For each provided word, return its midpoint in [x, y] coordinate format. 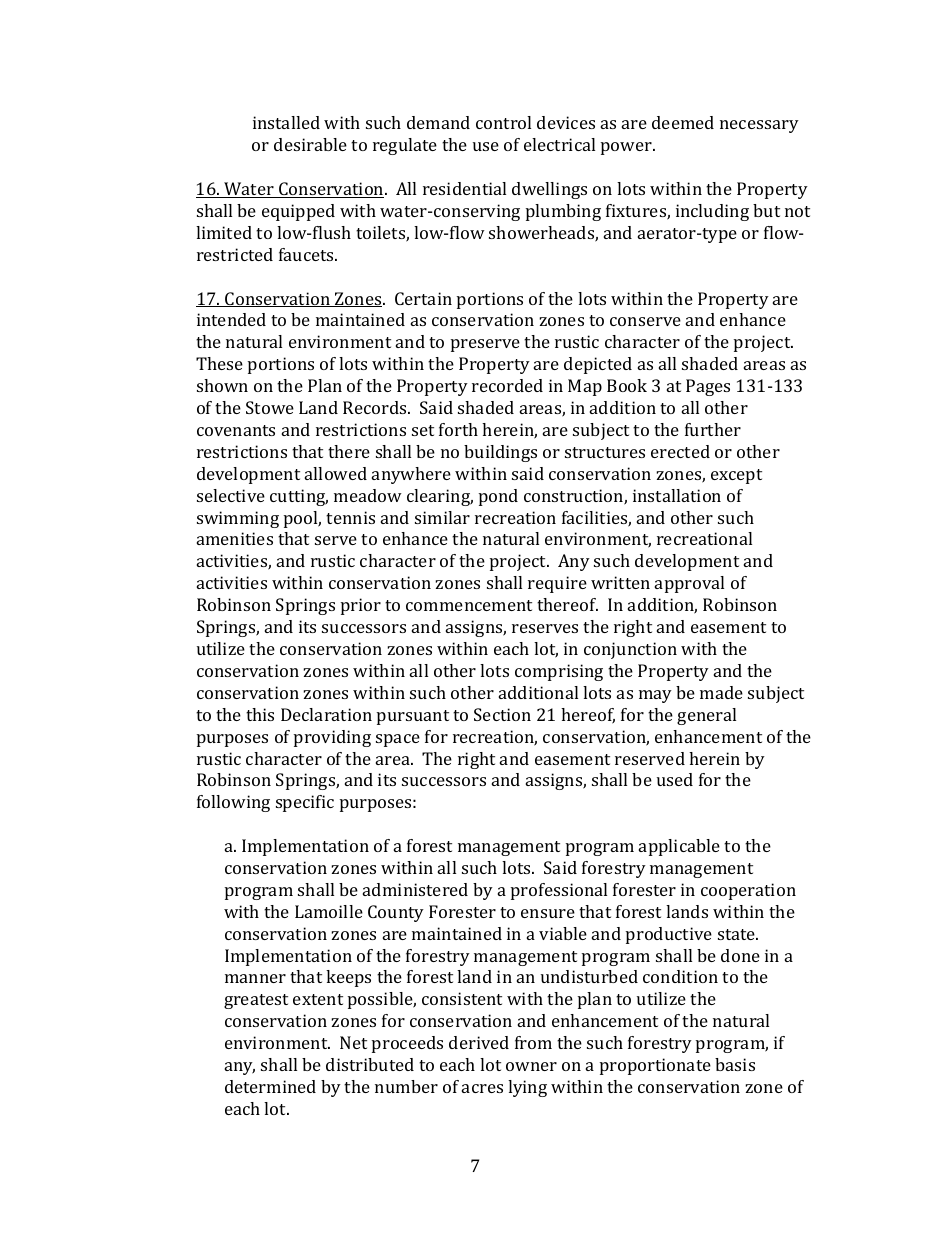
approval [689, 584]
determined [270, 1086]
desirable [310, 144]
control [503, 122]
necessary [759, 126]
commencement [469, 605]
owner [531, 1066]
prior [361, 606]
